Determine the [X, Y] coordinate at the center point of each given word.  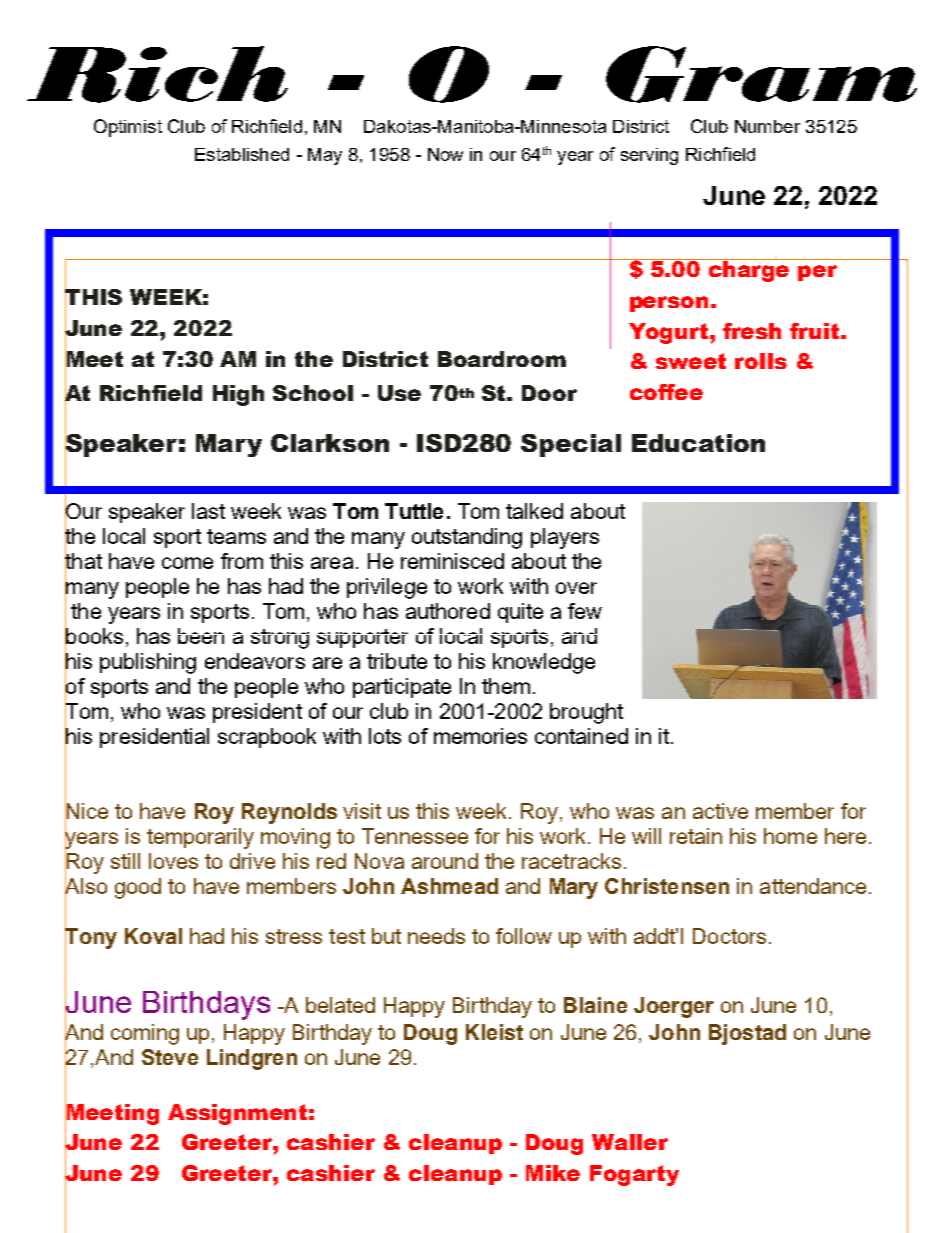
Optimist [128, 128]
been [201, 636]
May [325, 156]
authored [448, 611]
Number [767, 126]
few [585, 611]
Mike [553, 1173]
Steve [170, 1057]
